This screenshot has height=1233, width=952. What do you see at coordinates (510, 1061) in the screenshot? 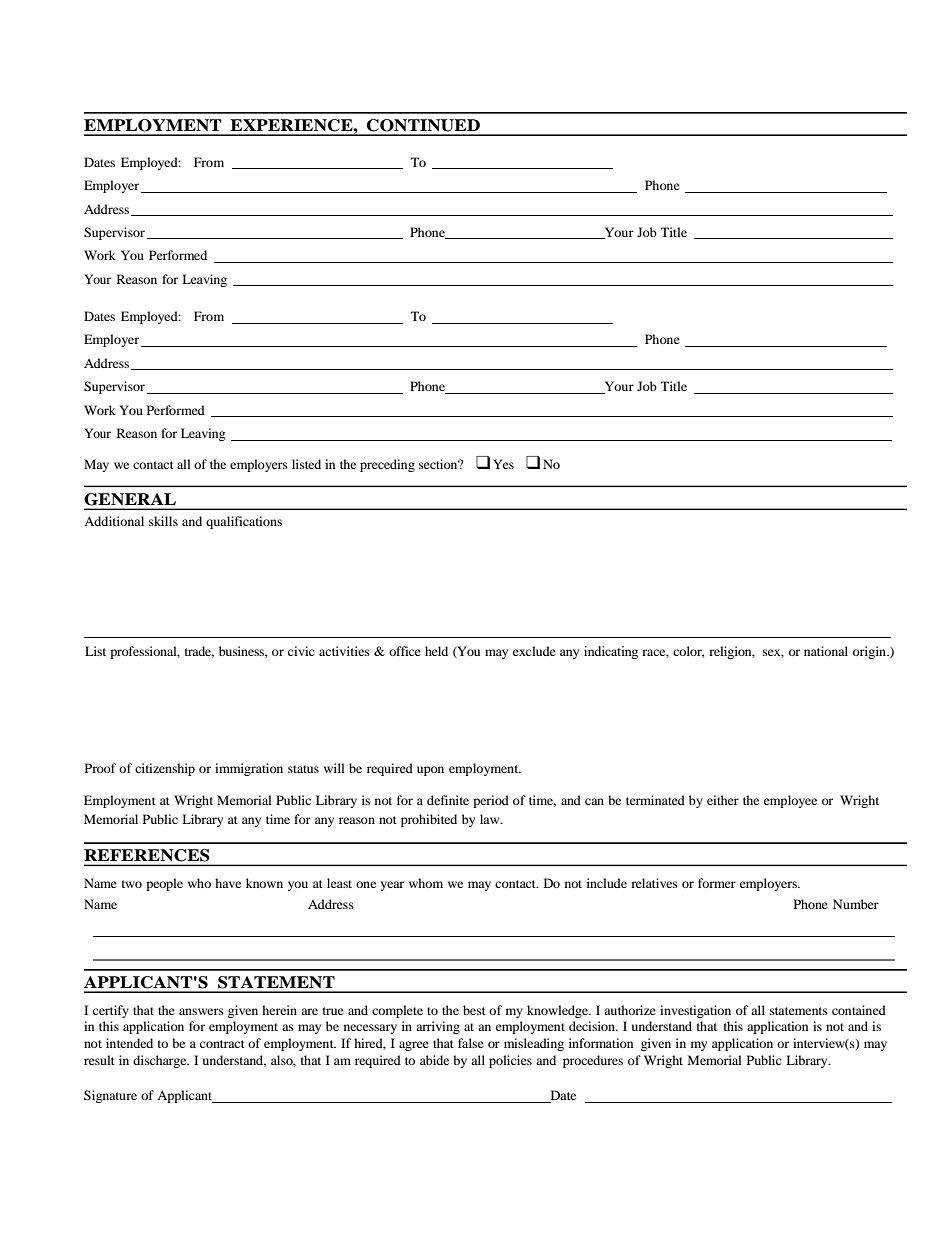
I see `policies` at bounding box center [510, 1061].
